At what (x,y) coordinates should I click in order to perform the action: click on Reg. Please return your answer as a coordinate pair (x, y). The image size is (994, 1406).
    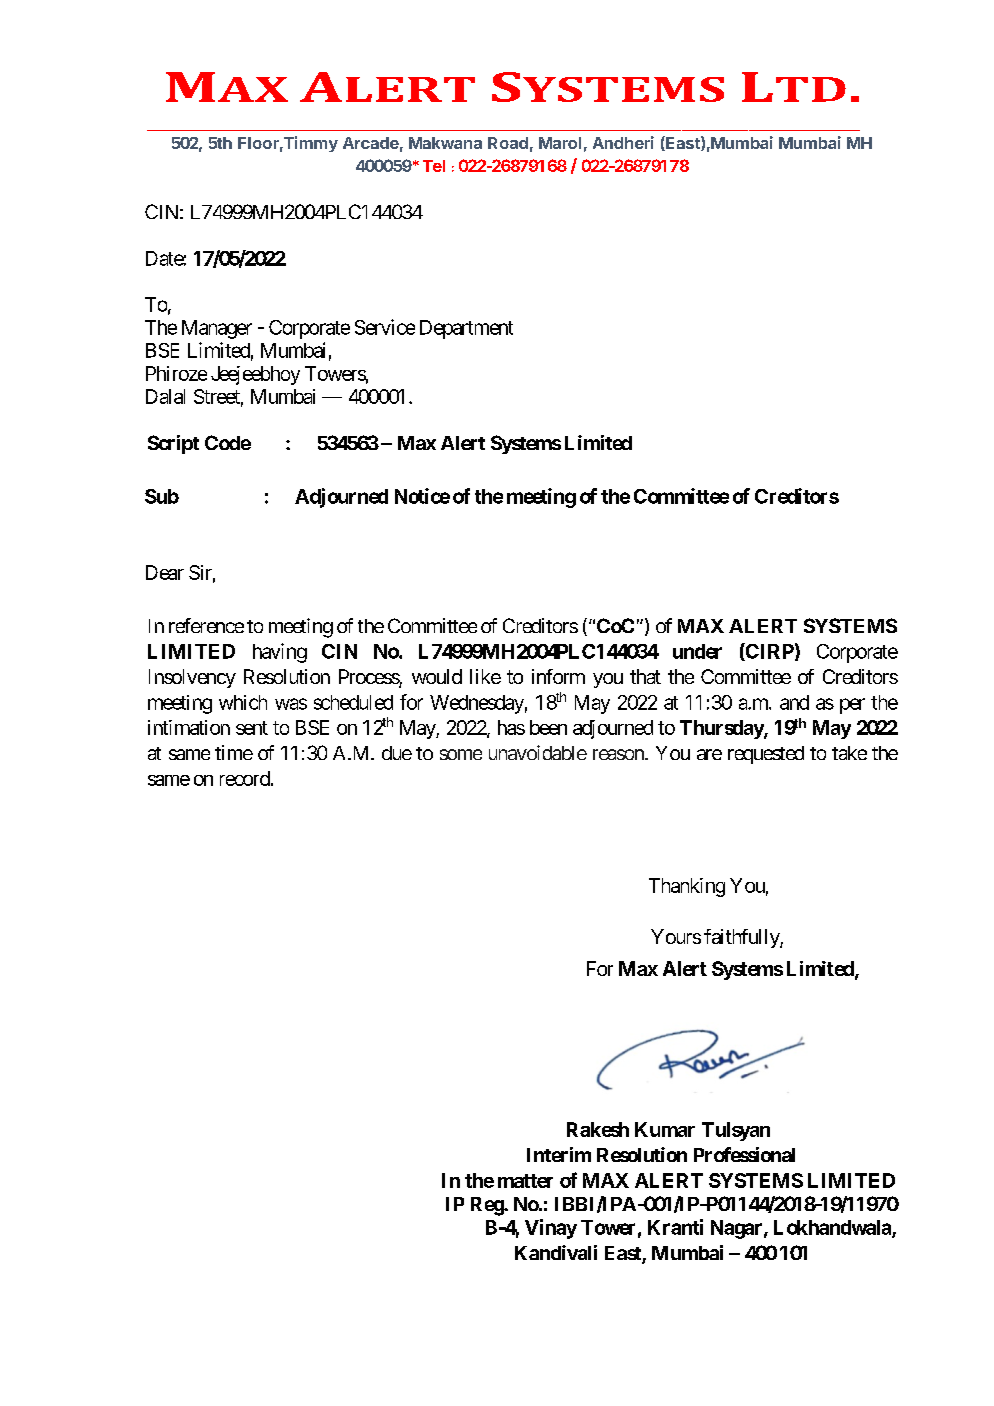
    Looking at the image, I should click on (488, 1206).
